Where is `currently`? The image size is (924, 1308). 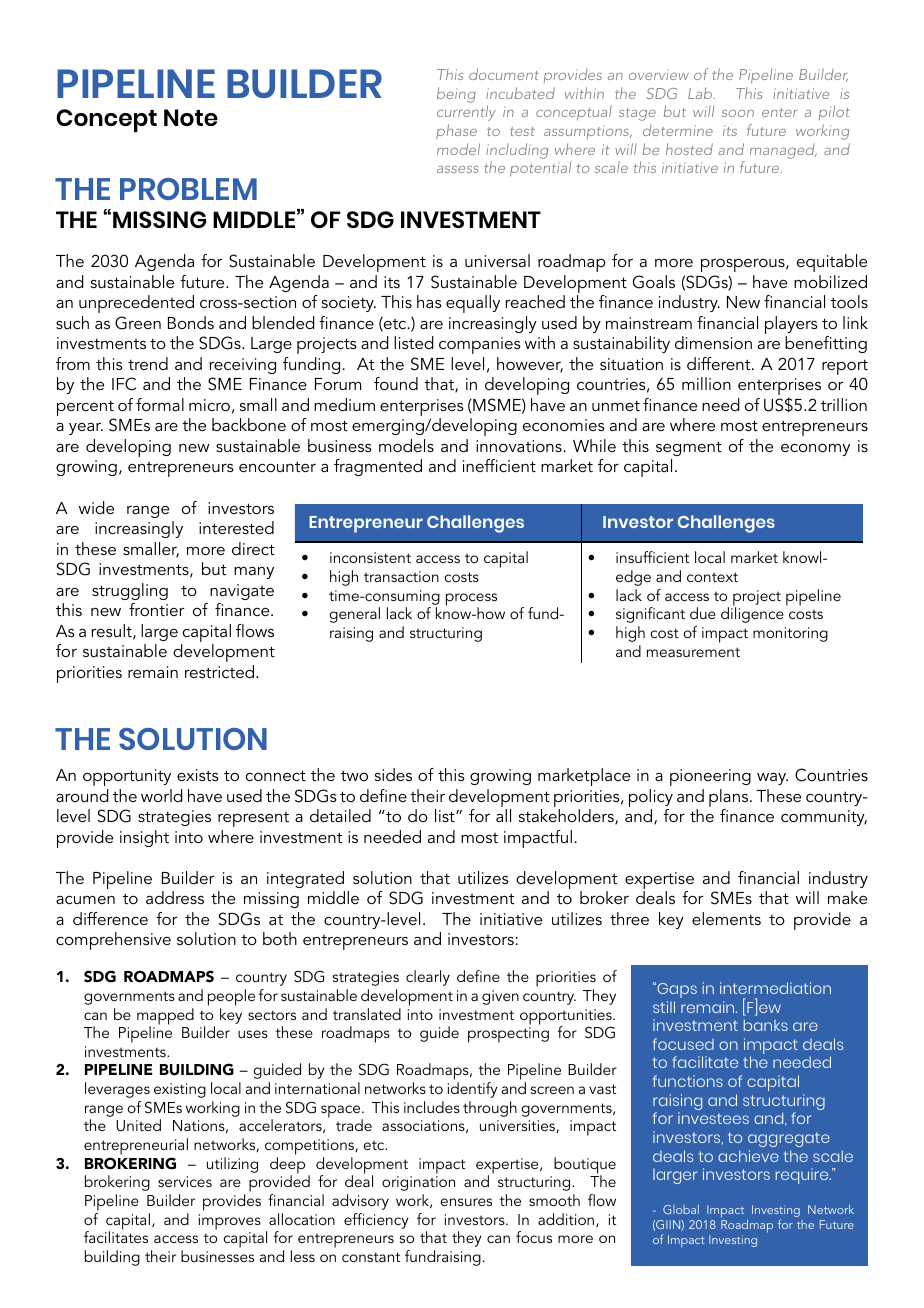 currently is located at coordinates (466, 113).
